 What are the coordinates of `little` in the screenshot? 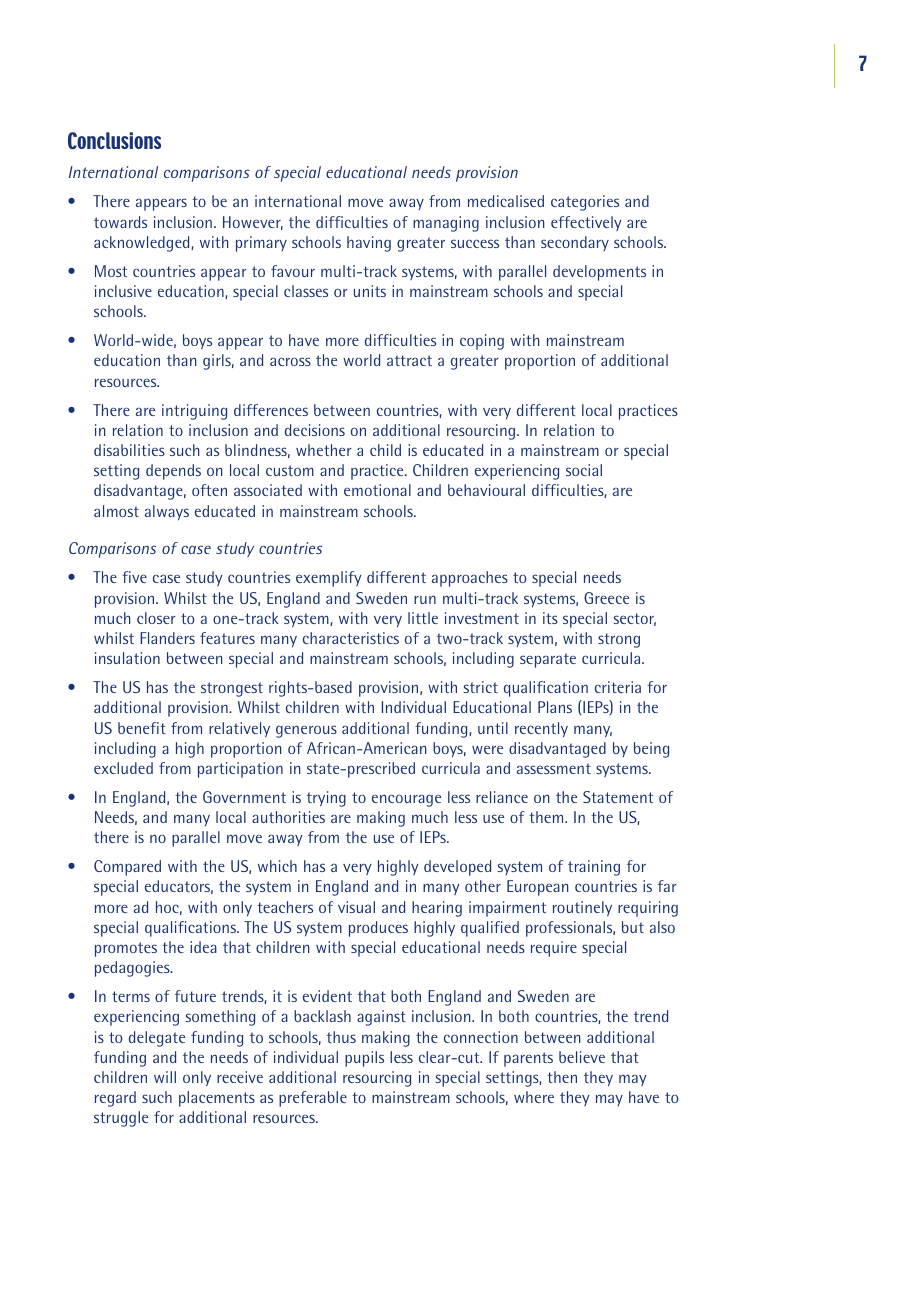 It's located at (423, 618).
